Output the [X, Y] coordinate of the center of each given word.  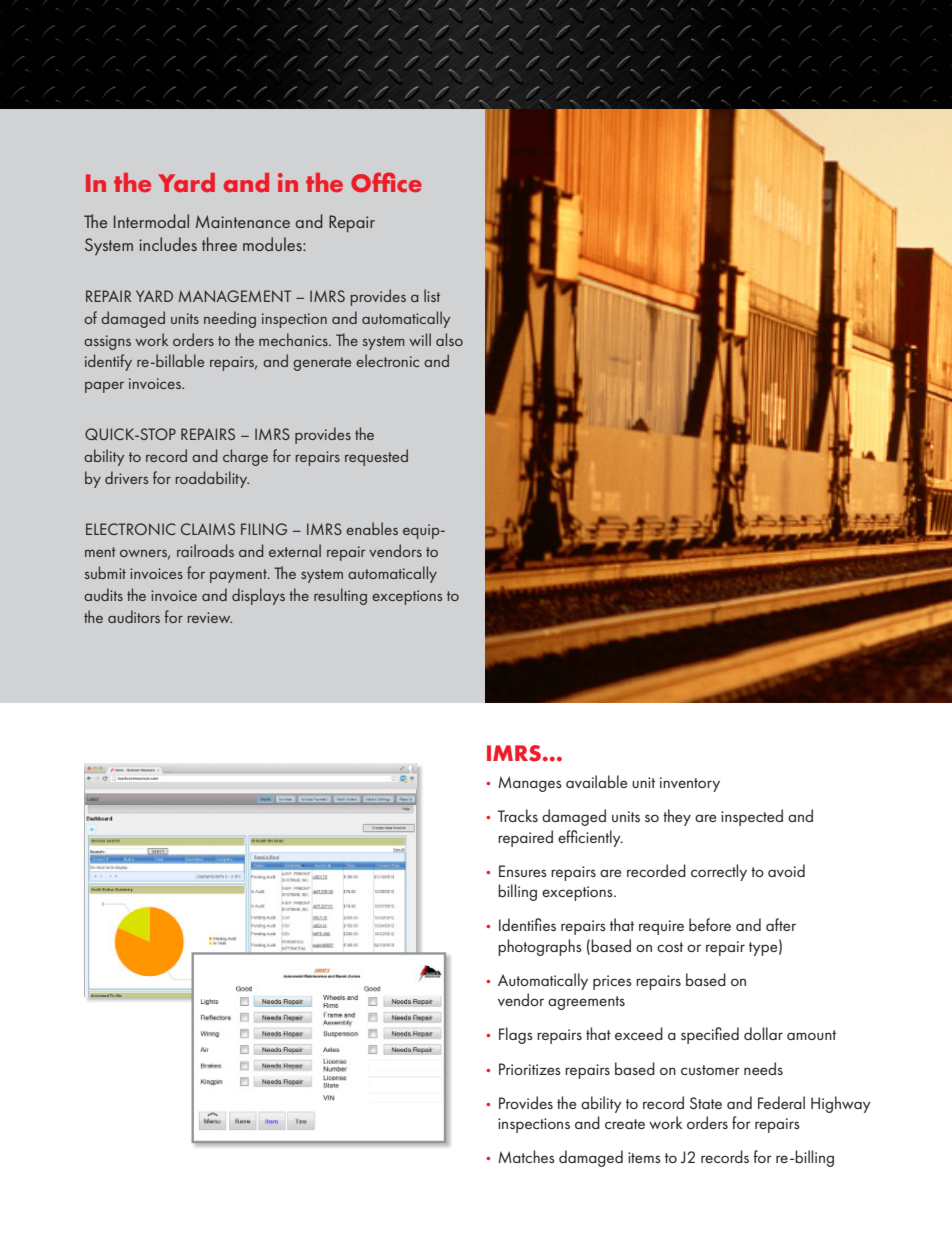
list [432, 295]
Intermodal [151, 221]
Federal [781, 1102]
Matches [526, 1156]
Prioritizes [530, 1069]
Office [386, 182]
